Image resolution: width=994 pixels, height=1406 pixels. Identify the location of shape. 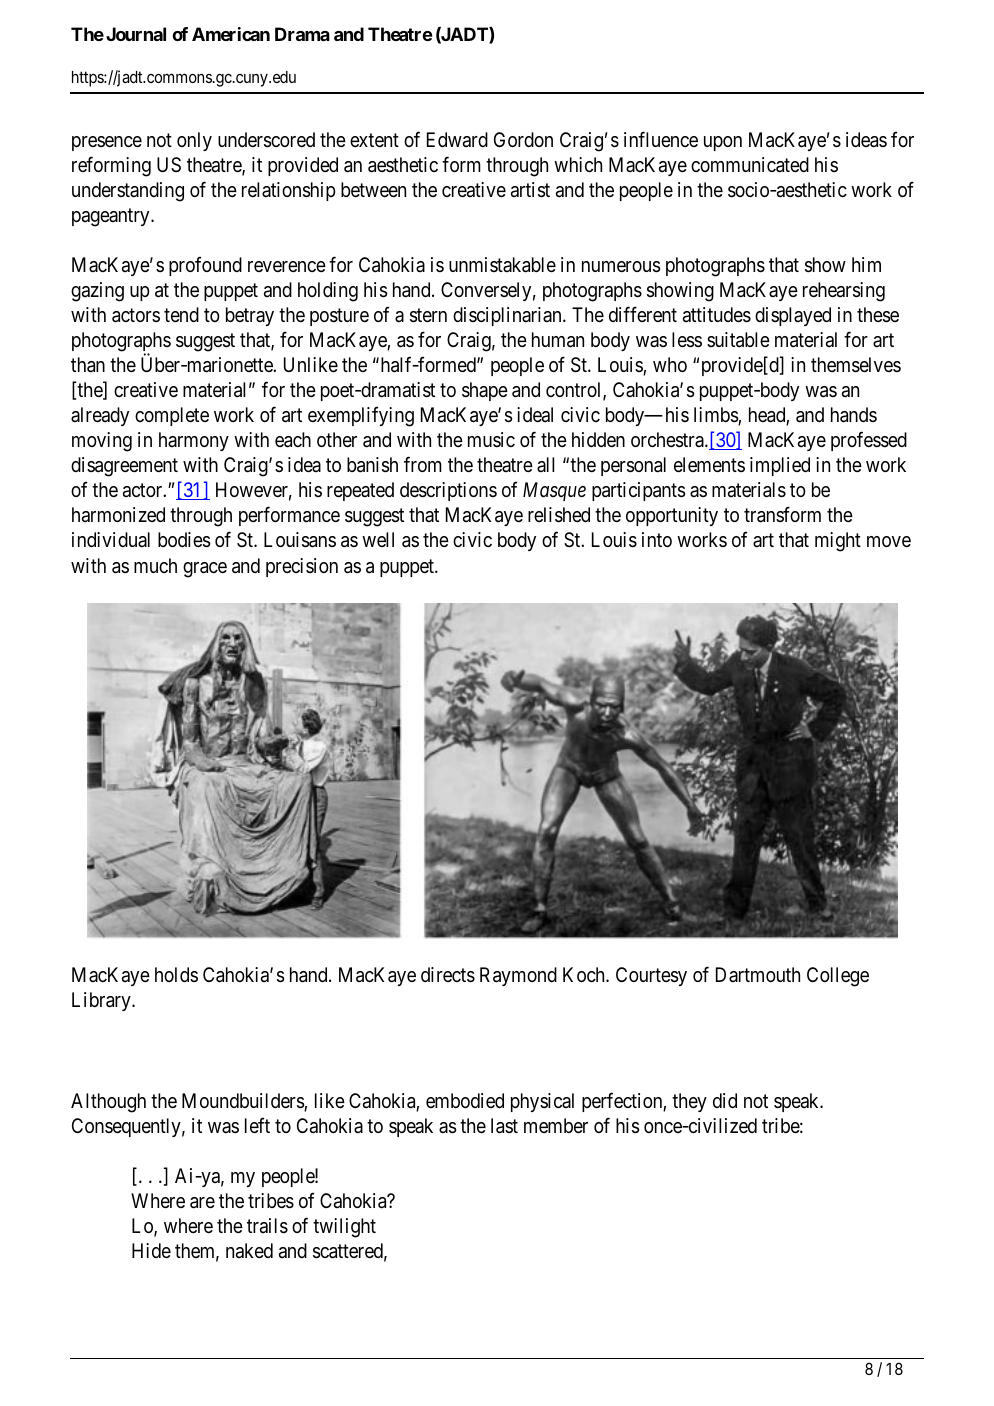
(485, 391).
